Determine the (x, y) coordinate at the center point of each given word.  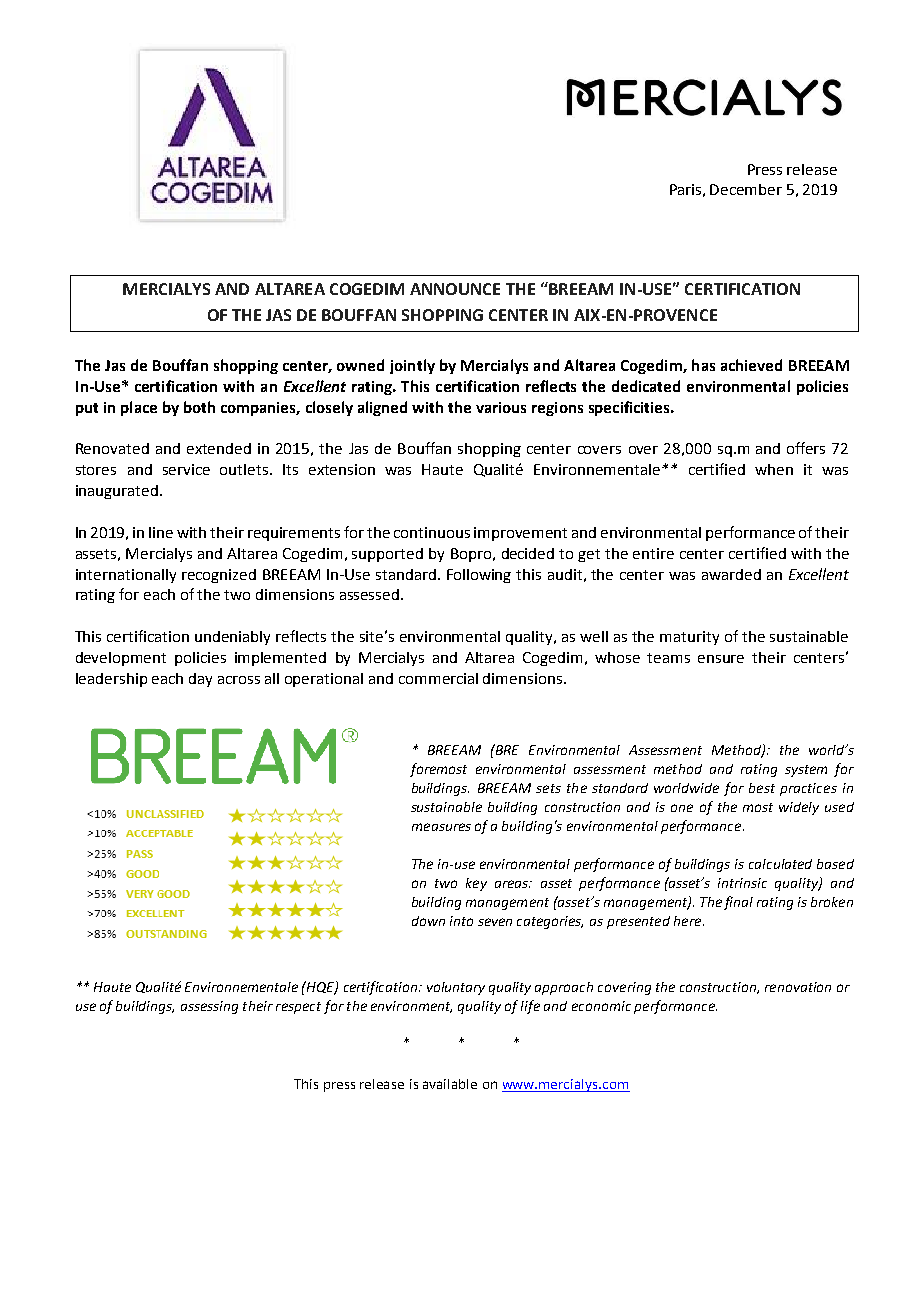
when (774, 469)
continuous (432, 532)
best (762, 788)
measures (441, 827)
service (186, 469)
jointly (412, 366)
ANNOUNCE (455, 289)
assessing (209, 1007)
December (746, 189)
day (200, 680)
